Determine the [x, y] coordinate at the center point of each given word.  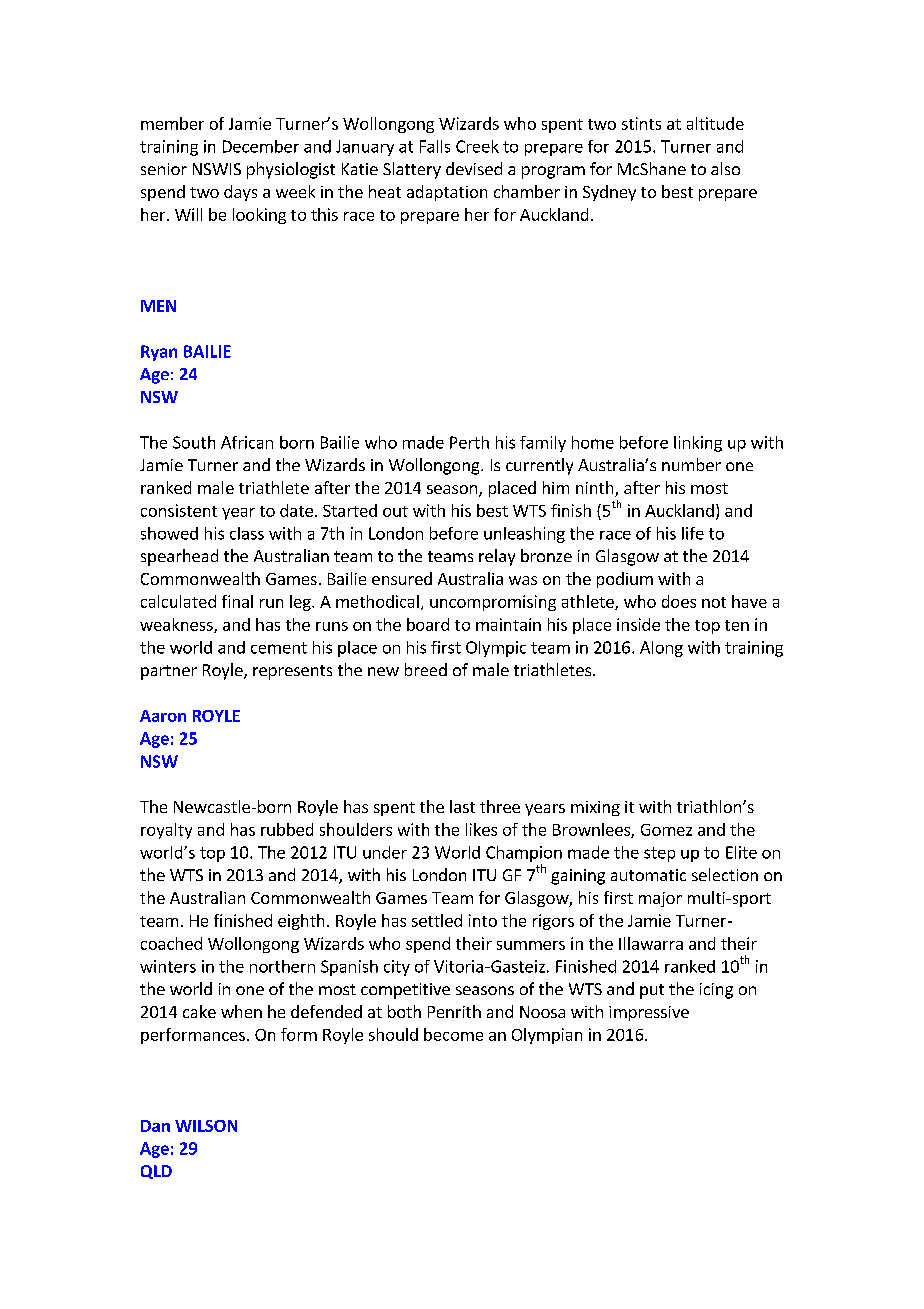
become [453, 1034]
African [247, 442]
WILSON [206, 1126]
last [462, 806]
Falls [435, 146]
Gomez [666, 830]
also [725, 168]
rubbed [287, 829]
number [691, 464]
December [261, 146]
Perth [469, 442]
